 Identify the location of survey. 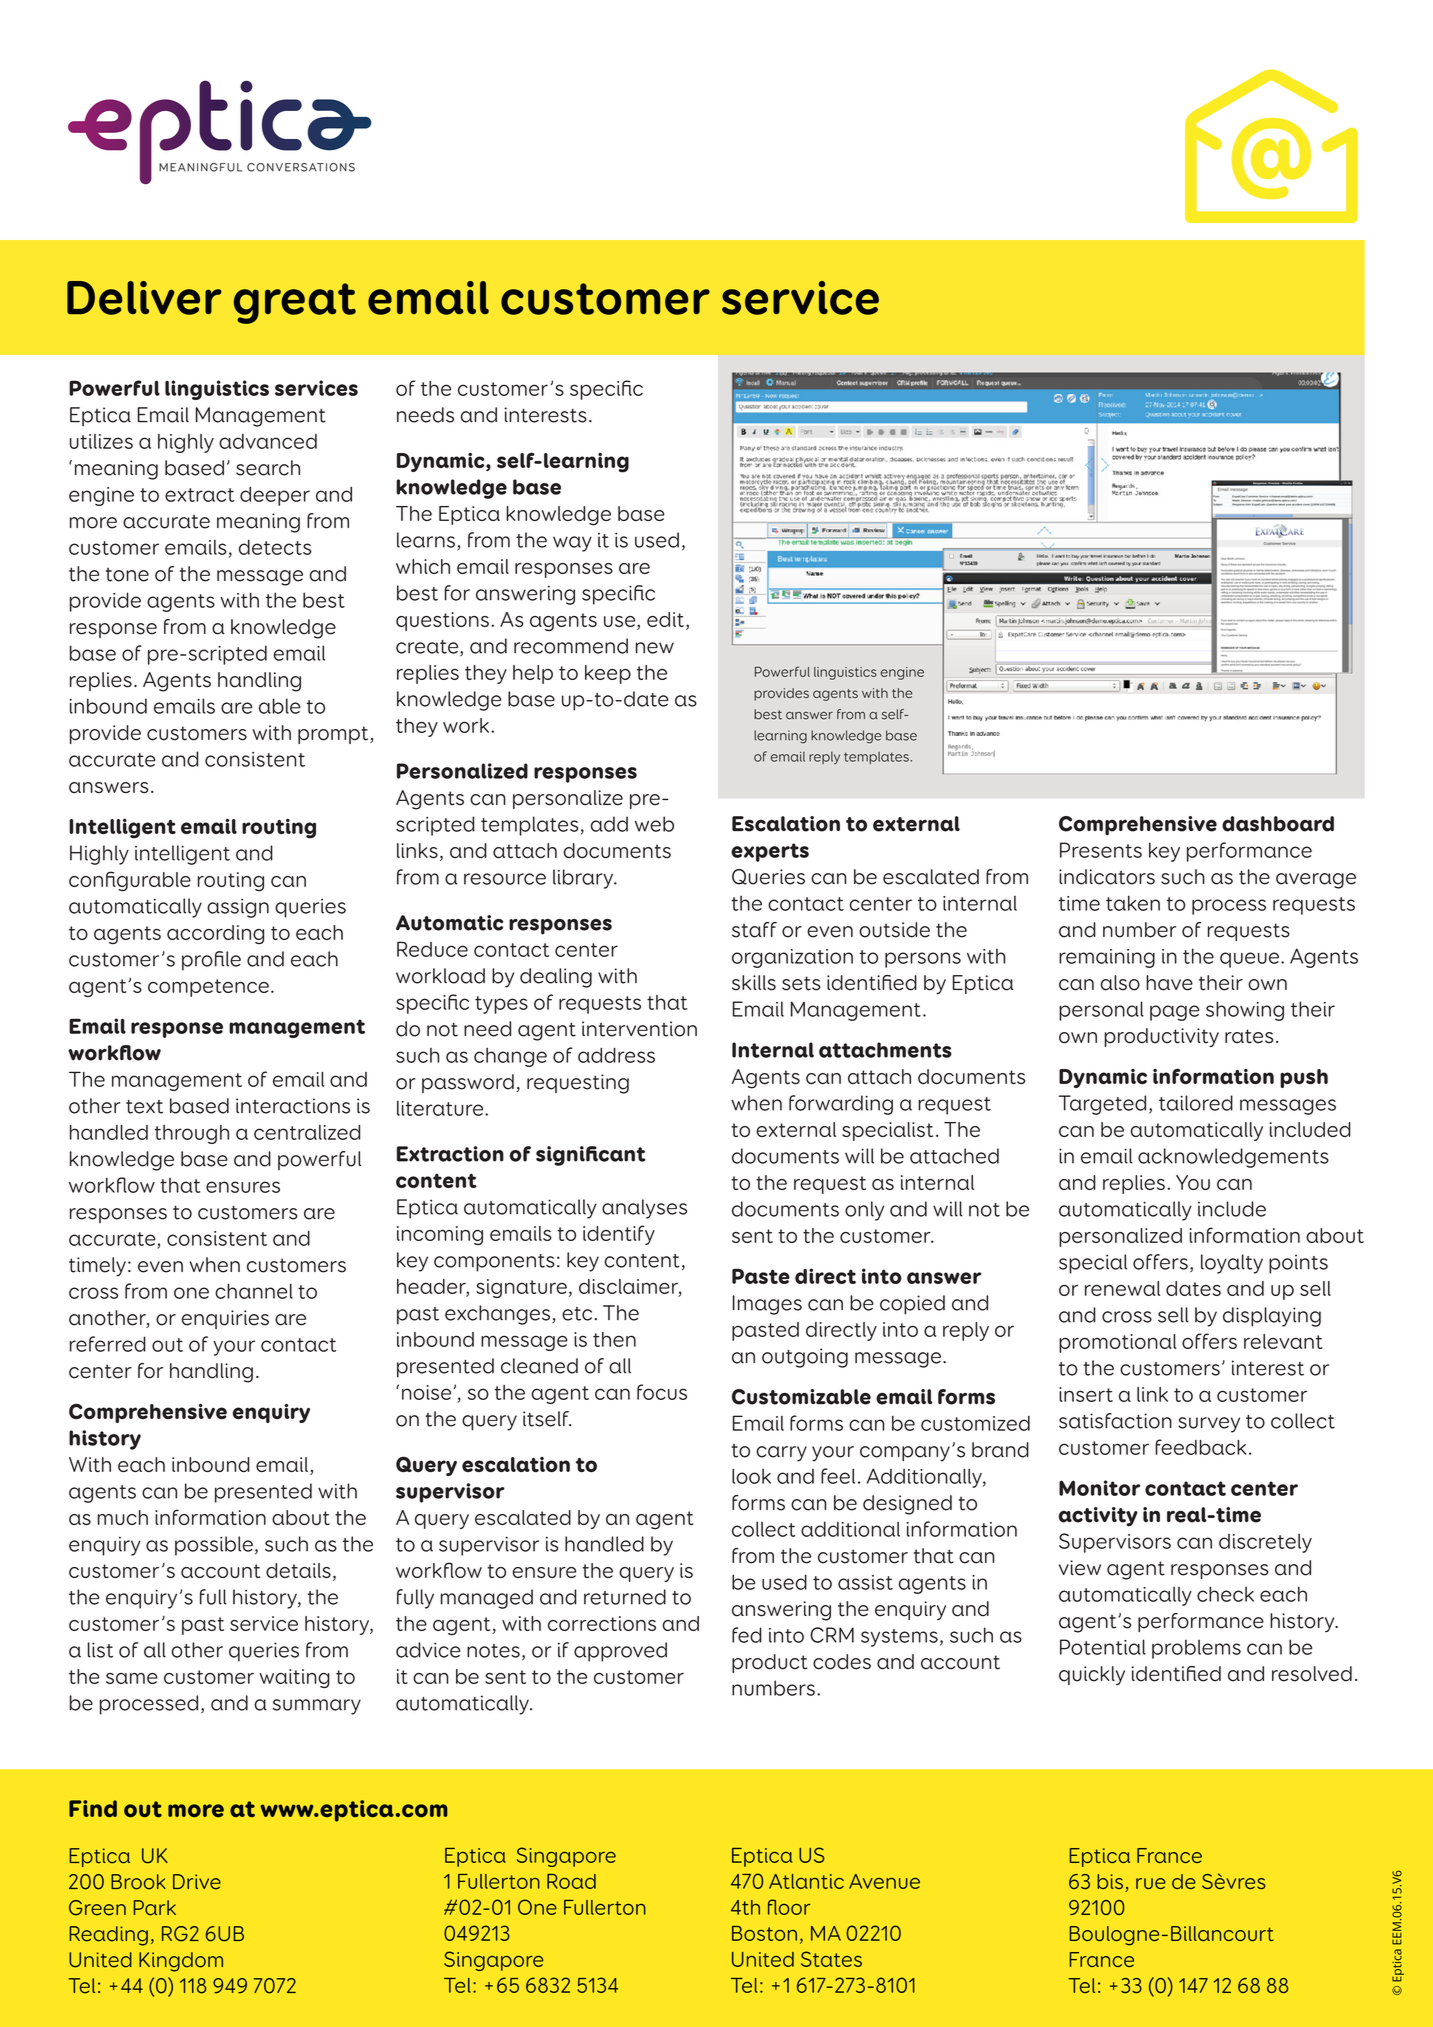
(1209, 1425).
